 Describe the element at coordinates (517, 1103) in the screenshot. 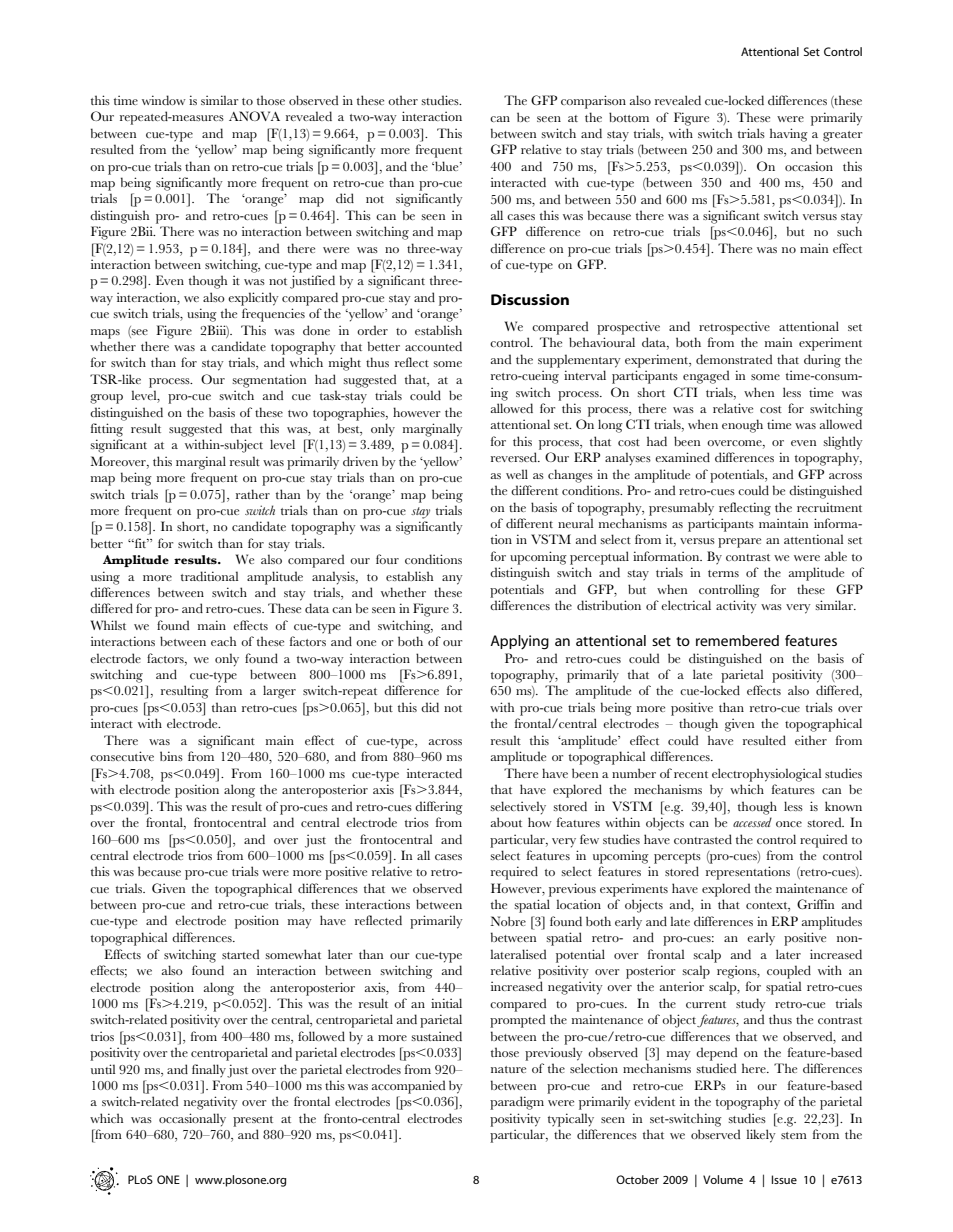

I see `paradigm` at that location.
